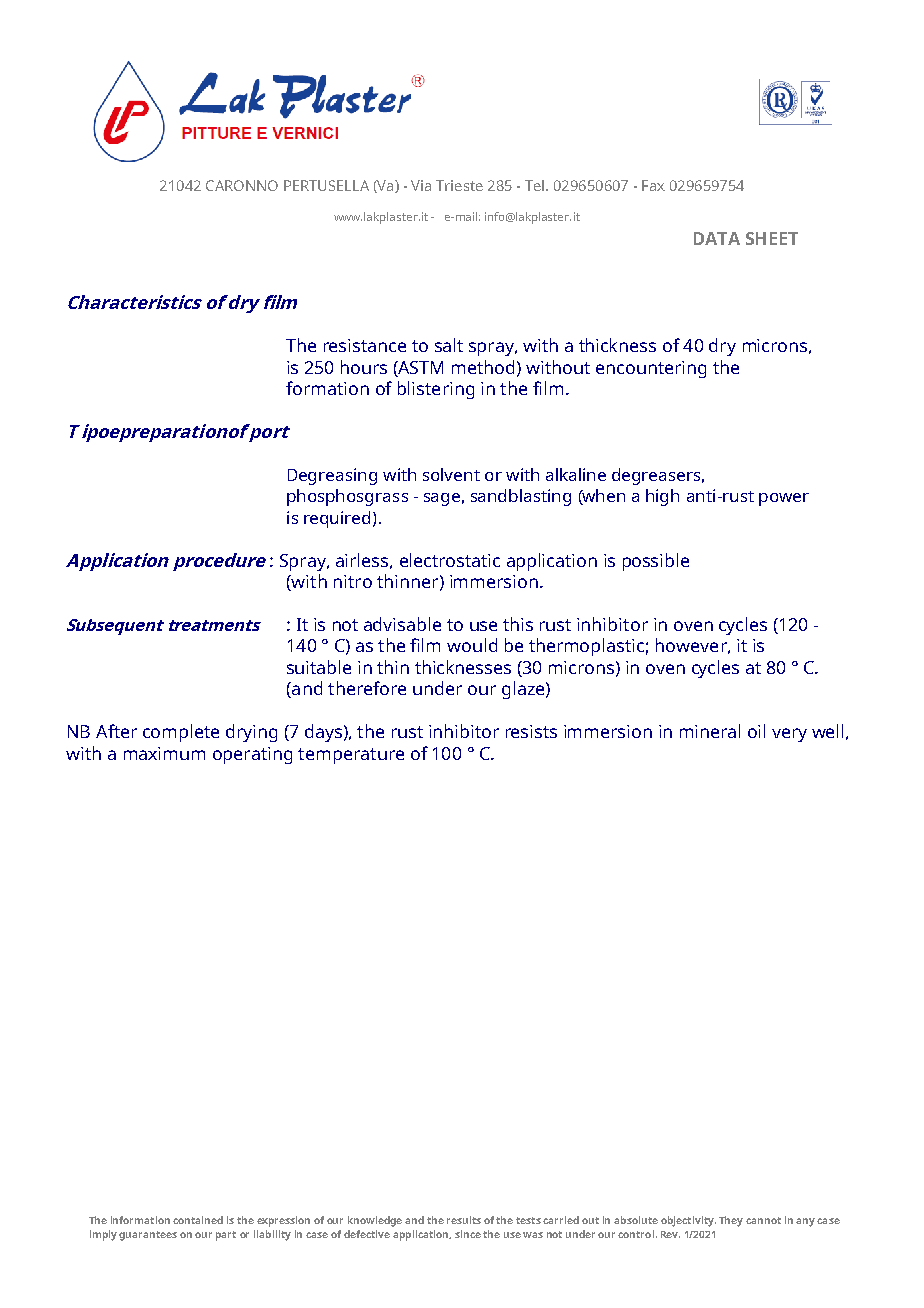  I want to click on Trieste, so click(459, 185).
